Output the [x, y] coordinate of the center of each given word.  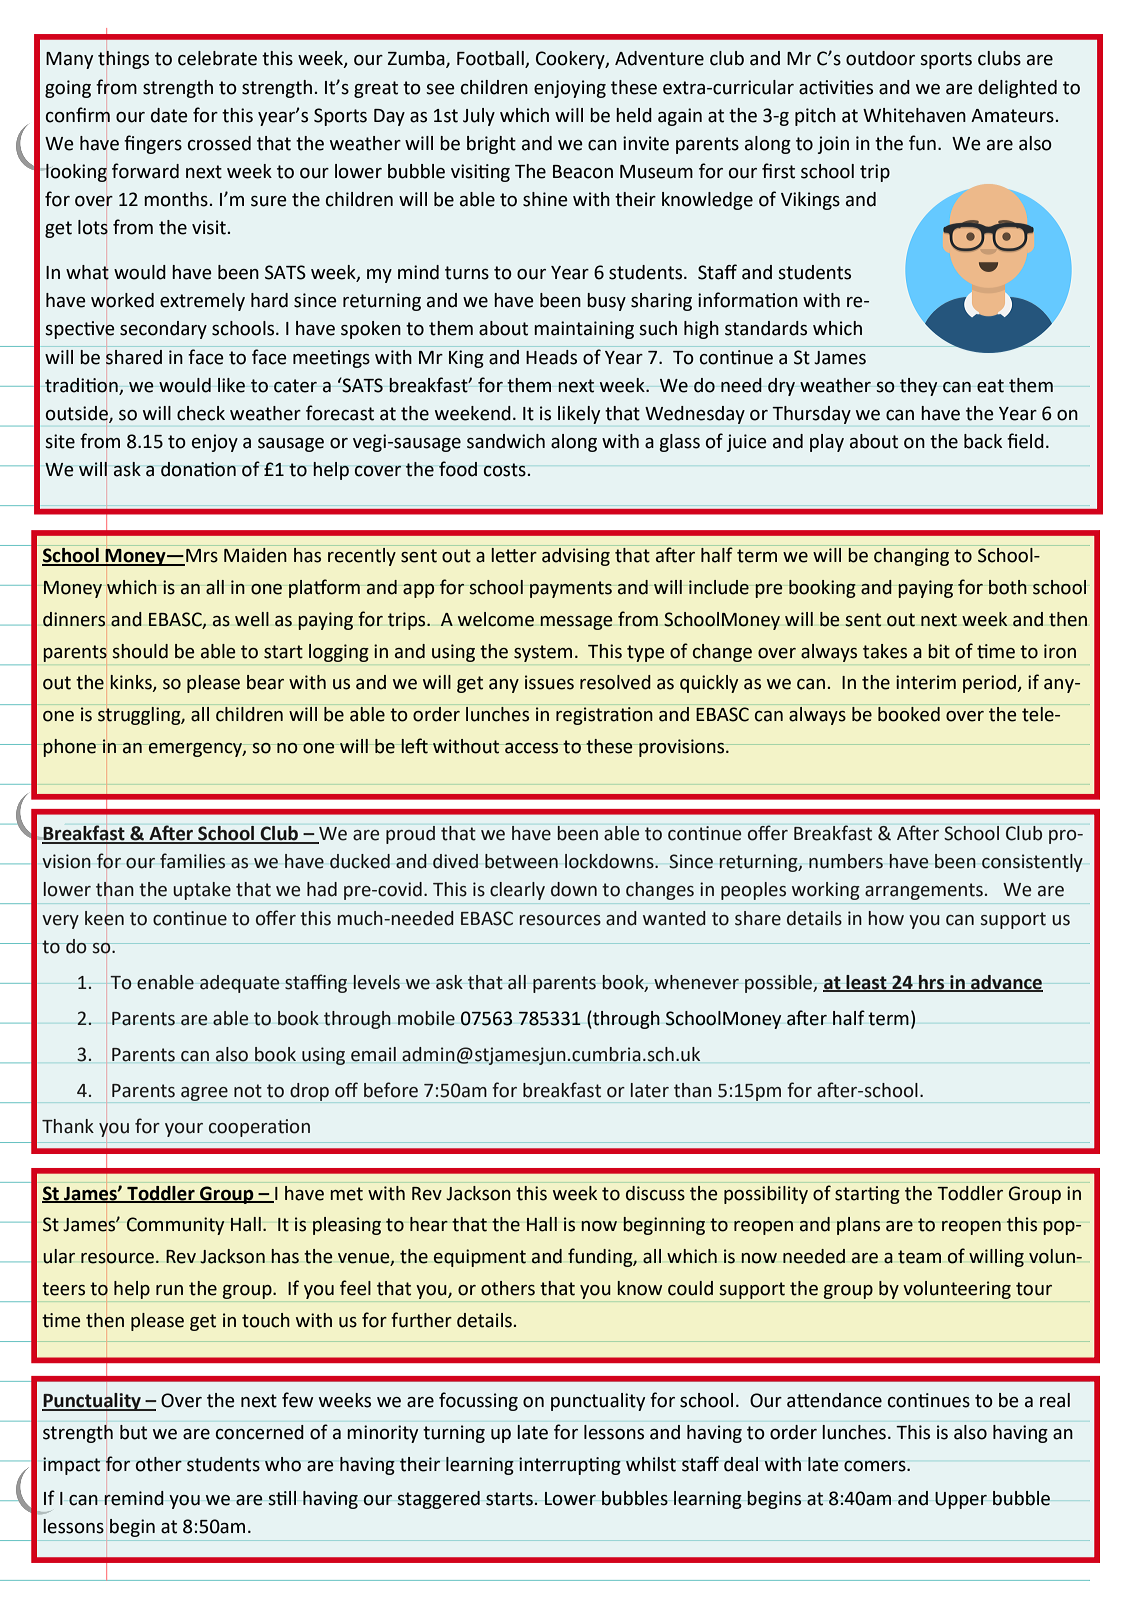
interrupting [570, 1466]
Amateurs [1012, 116]
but [133, 1432]
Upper [961, 1500]
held [634, 115]
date [169, 115]
